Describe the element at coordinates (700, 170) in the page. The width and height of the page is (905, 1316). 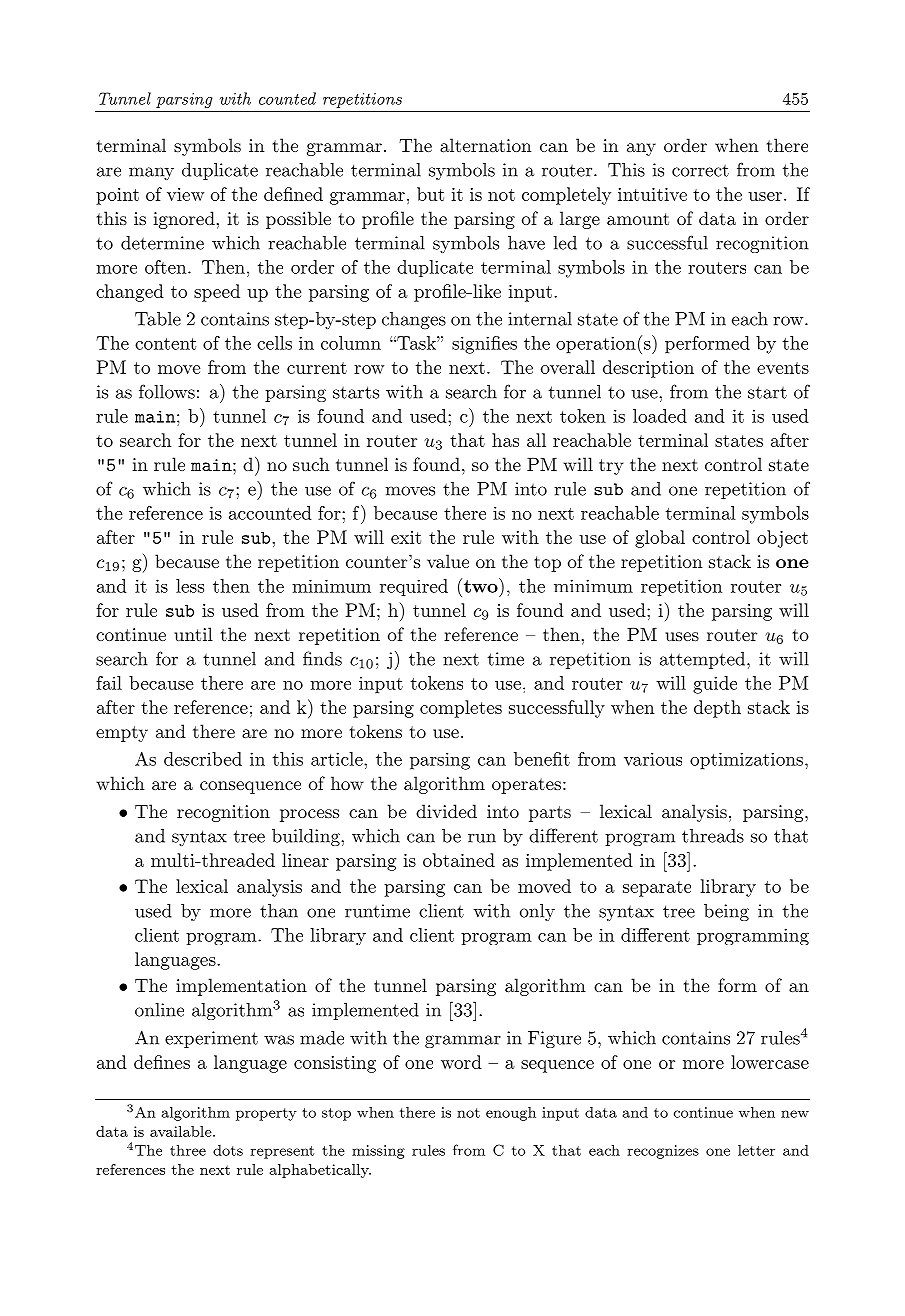
I see `correct` at that location.
